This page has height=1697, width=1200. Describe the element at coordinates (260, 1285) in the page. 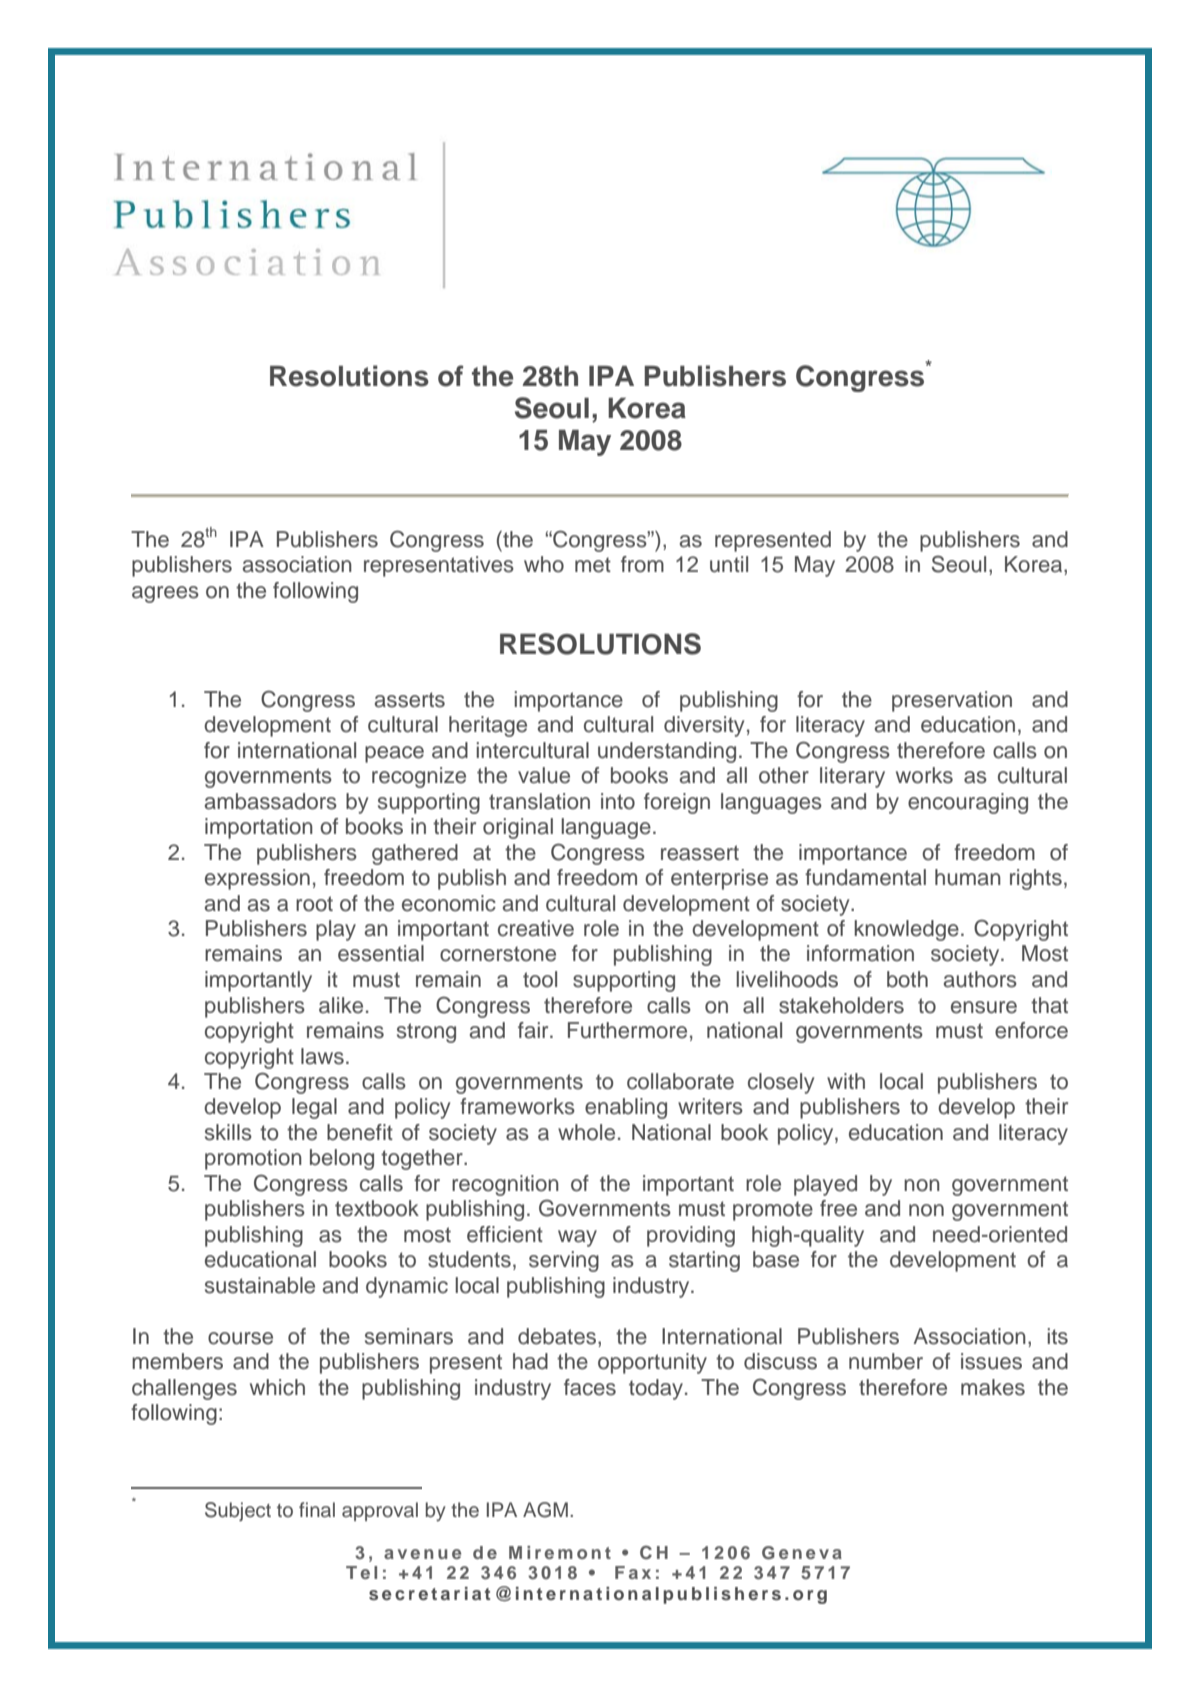

I see `sustainable` at that location.
